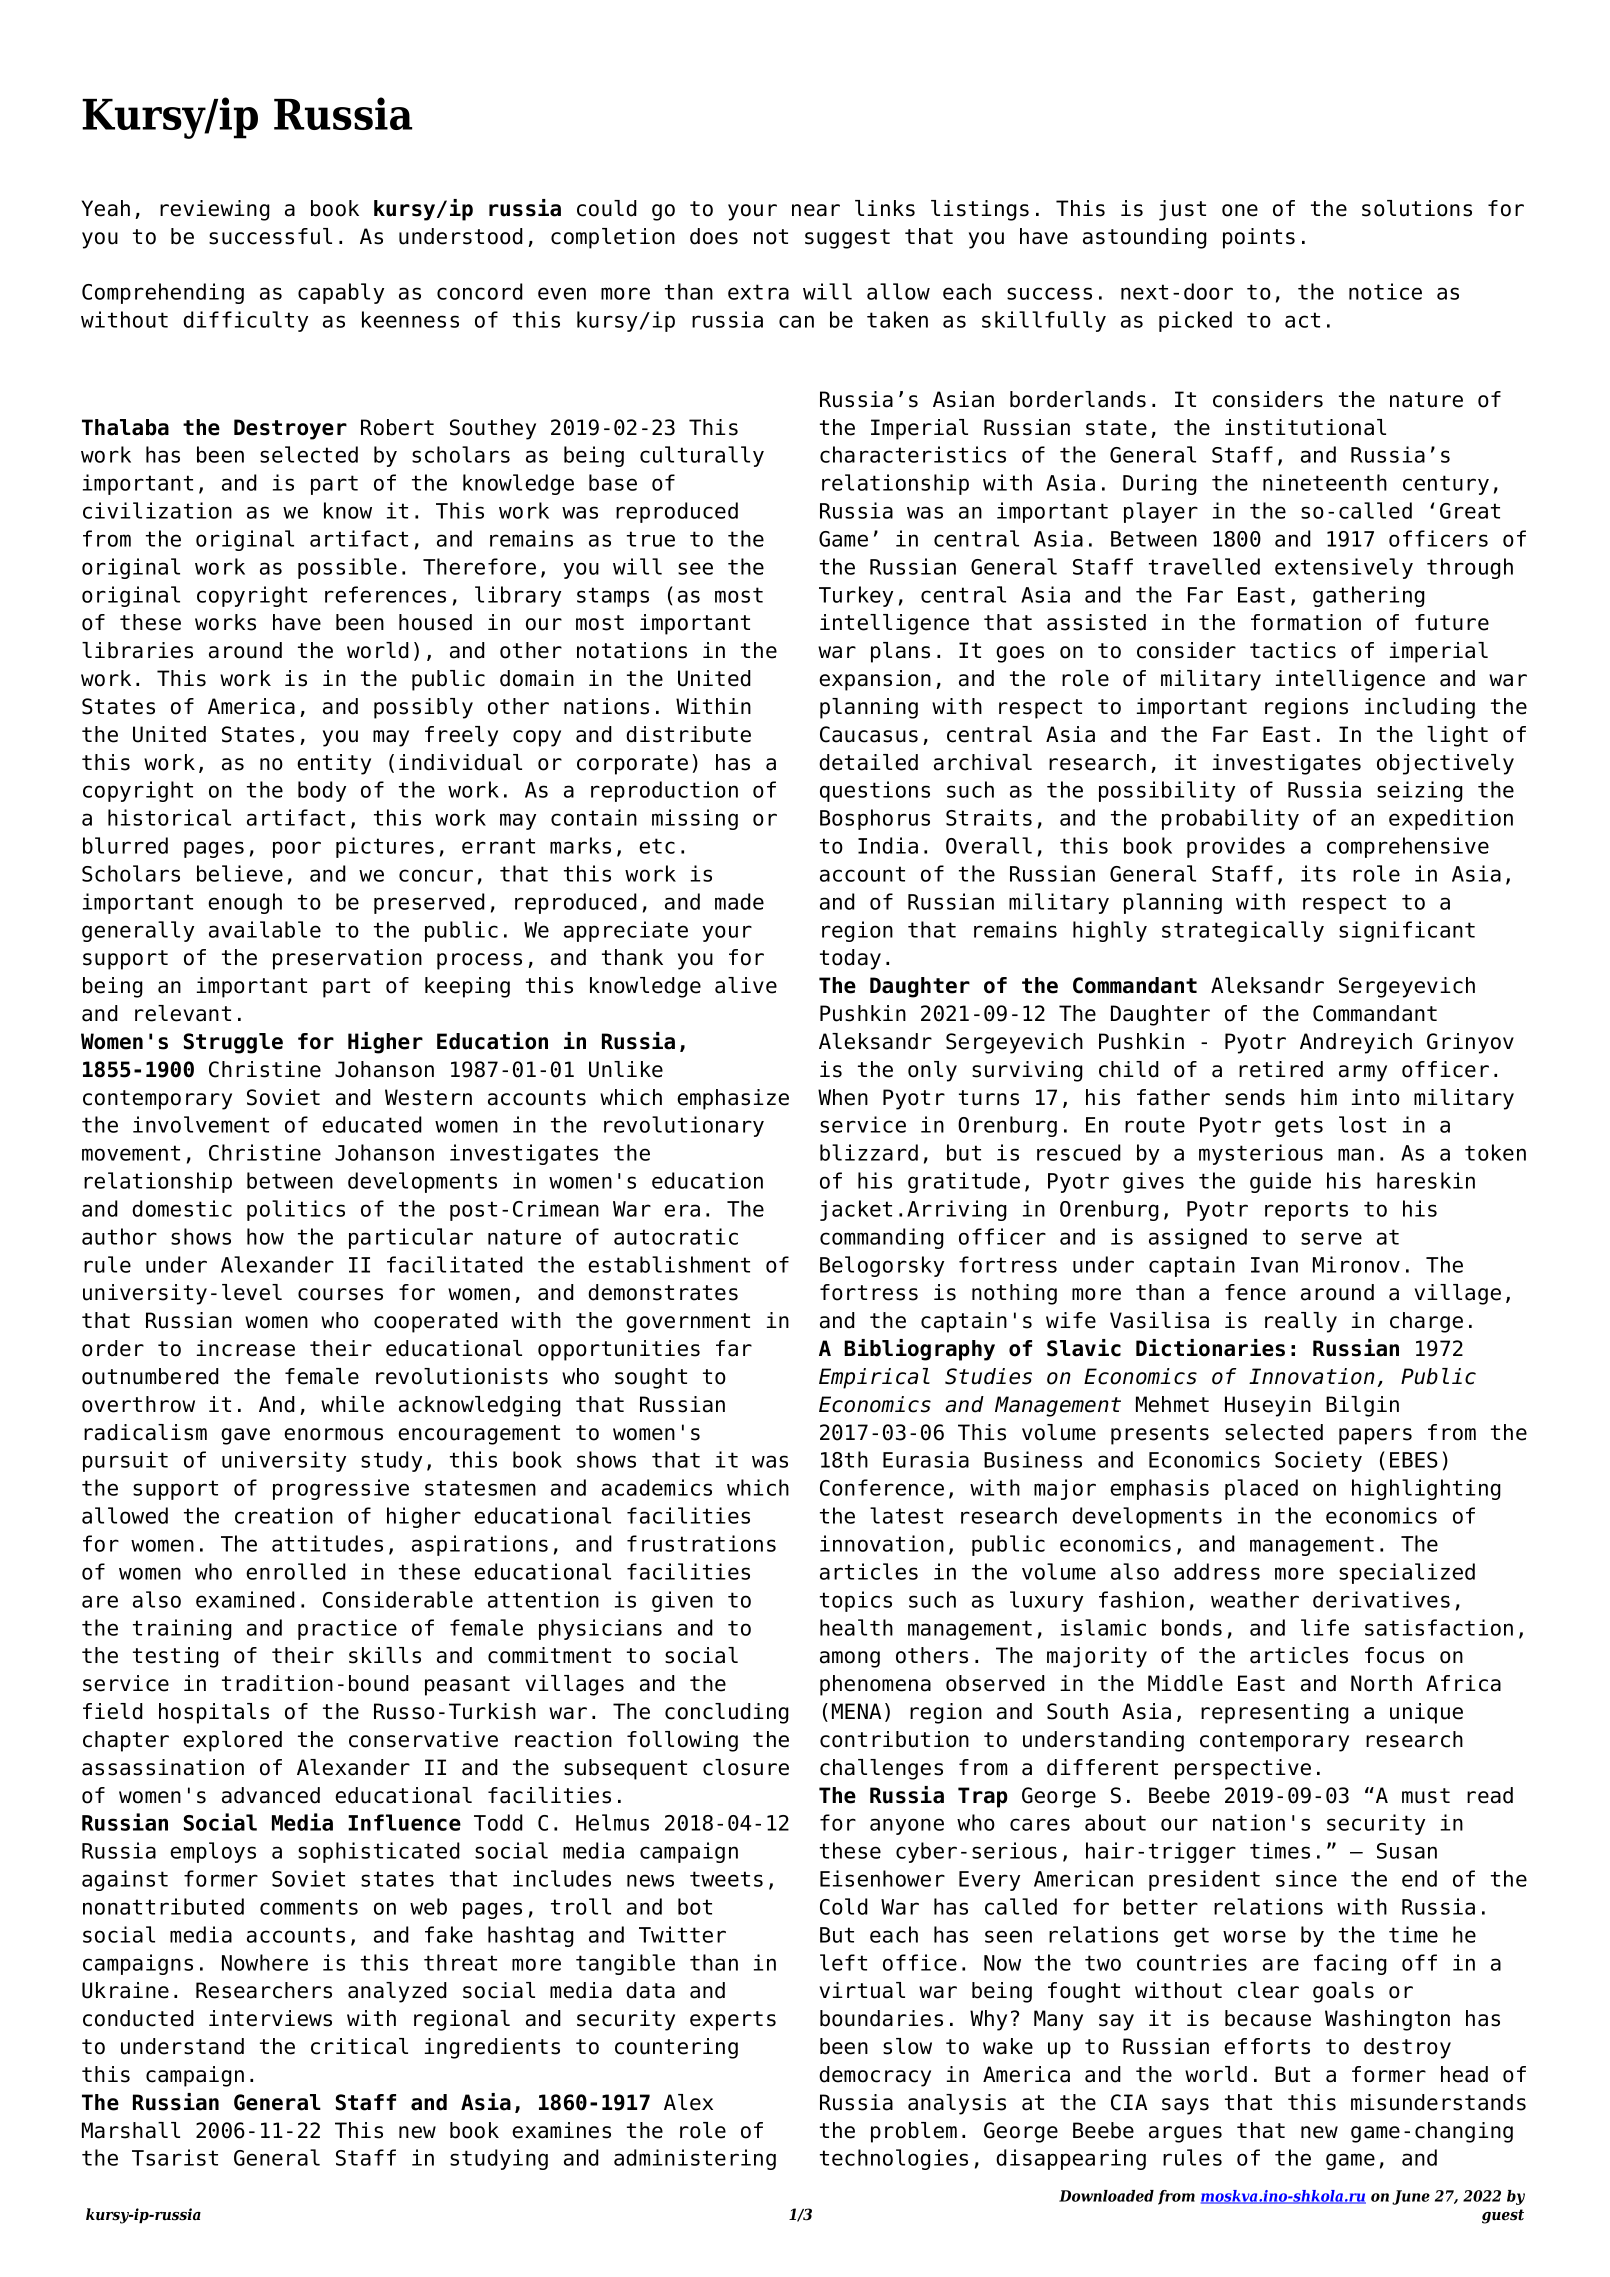 The height and width of the page is (2277, 1610). Describe the element at coordinates (1306, 1211) in the page. I see `reports` at that location.
